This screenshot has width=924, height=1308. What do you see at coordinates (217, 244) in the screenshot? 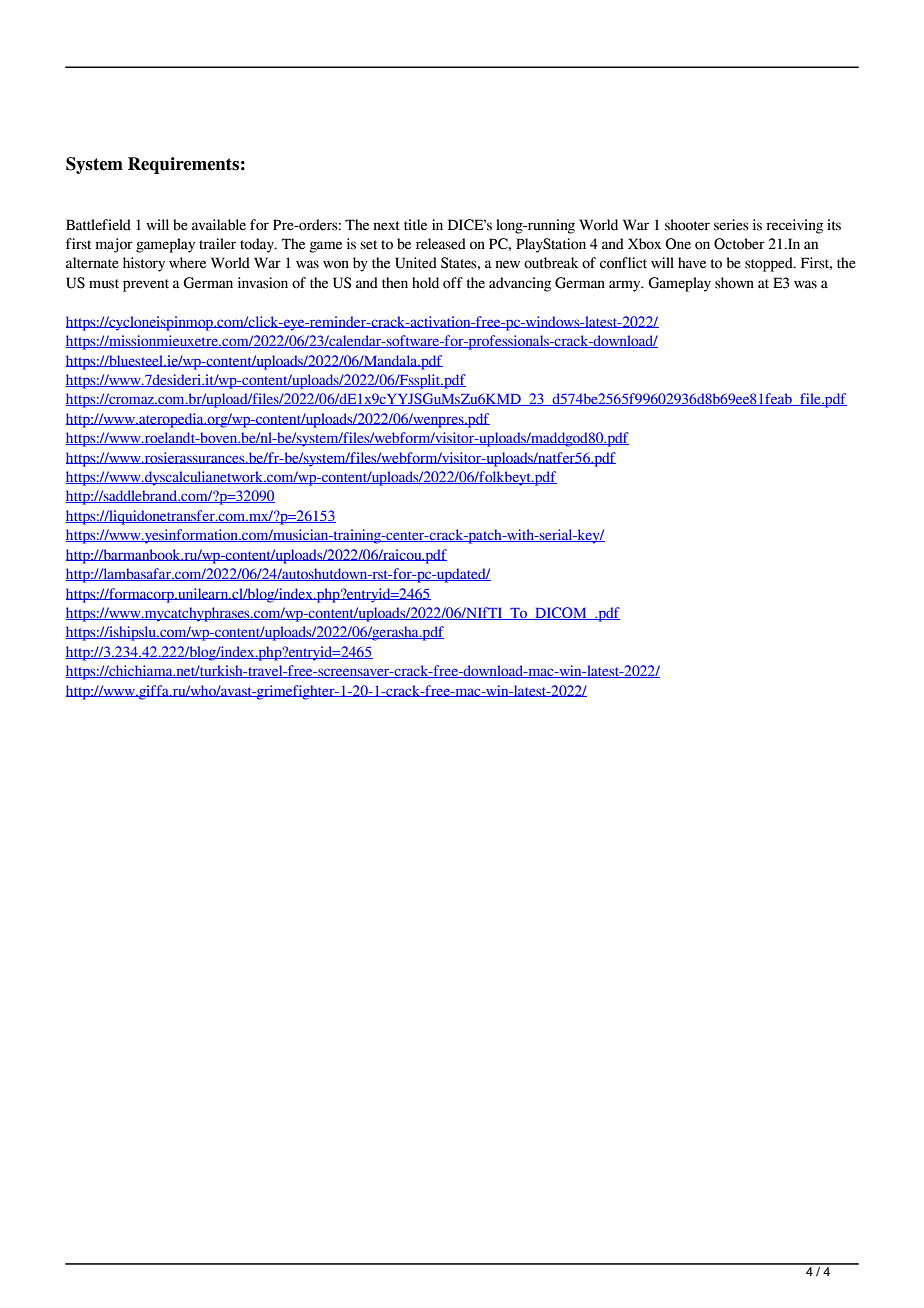
I see `trailer` at bounding box center [217, 244].
